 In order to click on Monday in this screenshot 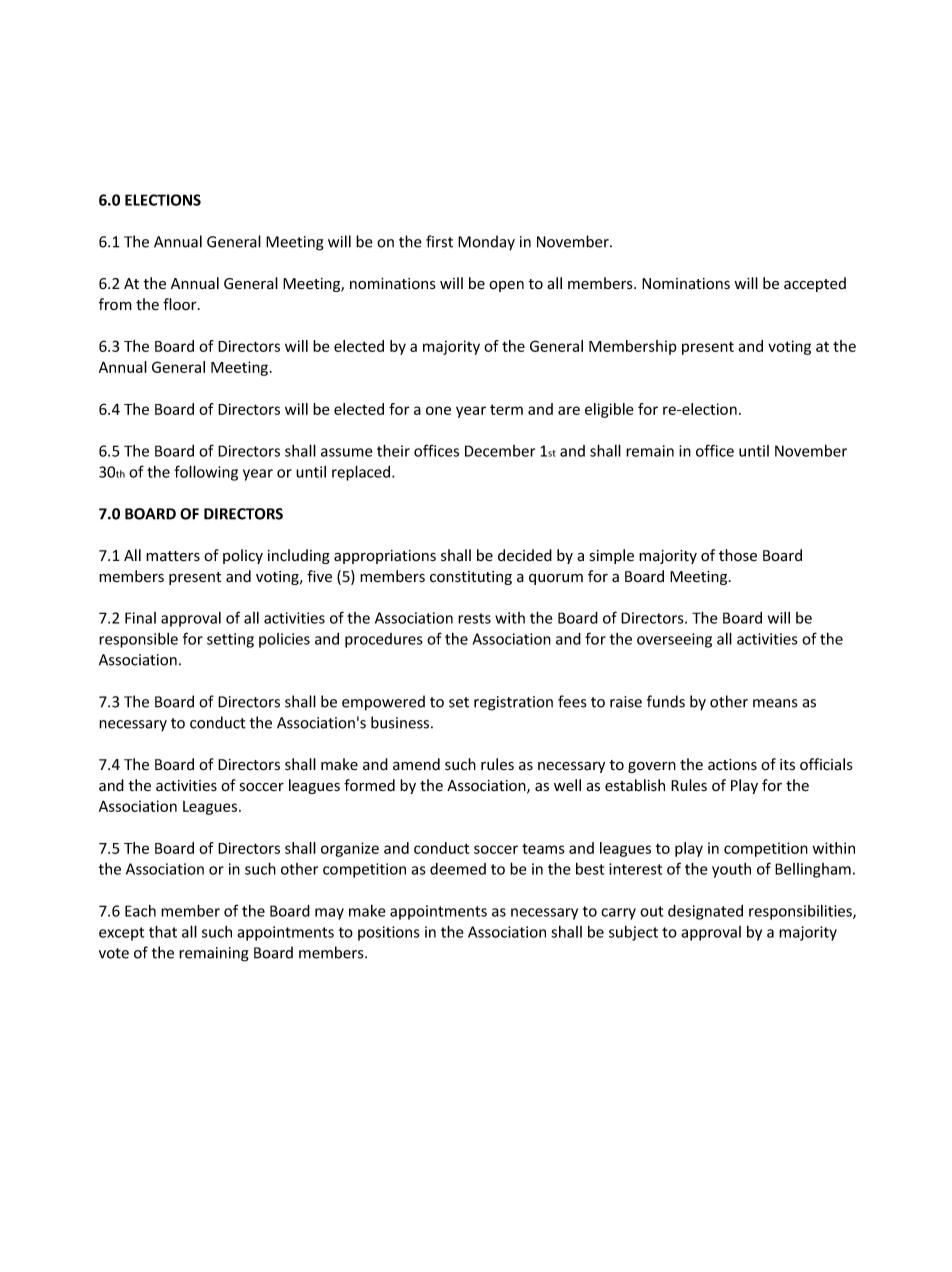, I will do `click(486, 243)`.
